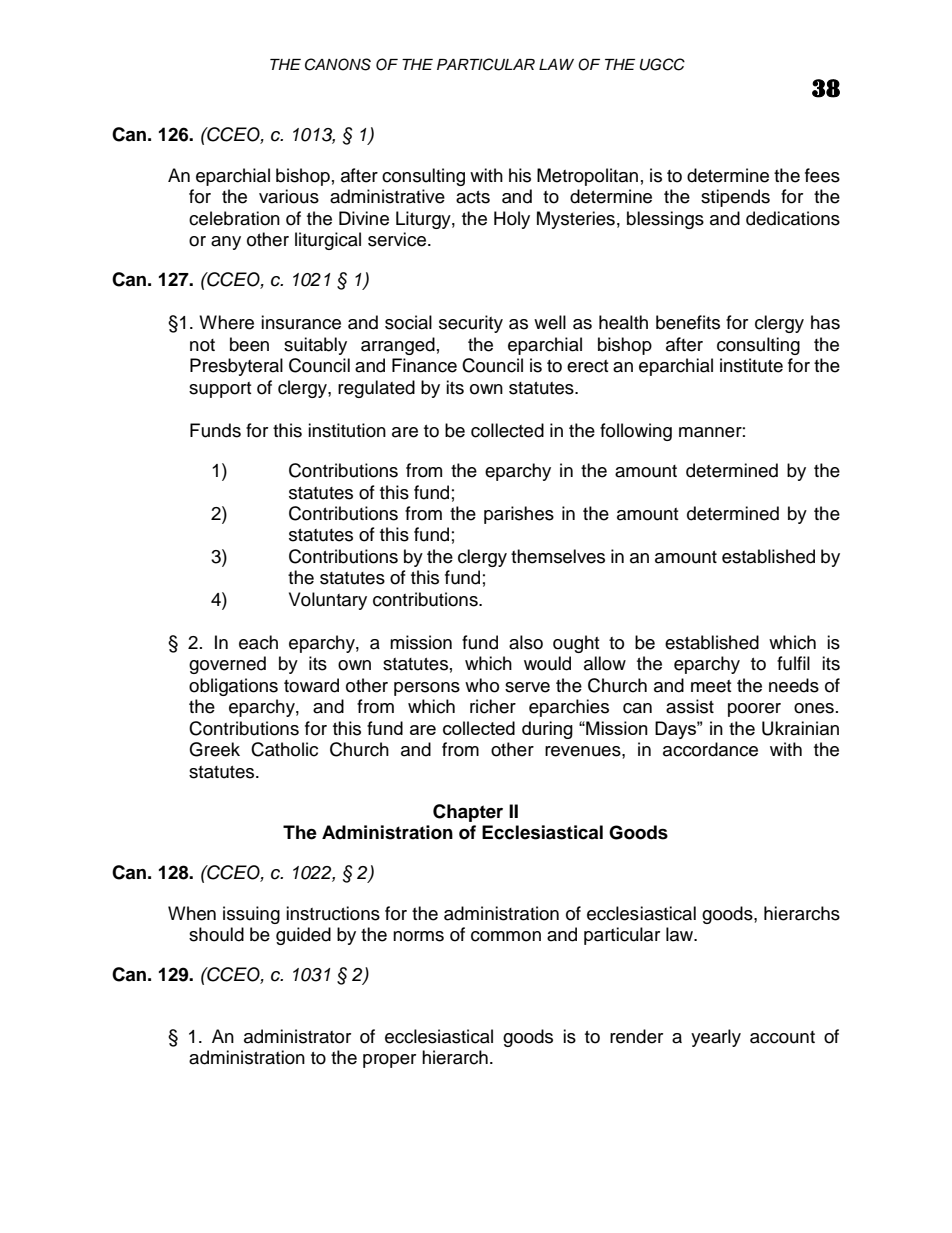 Image resolution: width=952 pixels, height=1233 pixels. Describe the element at coordinates (754, 710) in the screenshot. I see `poorer` at that location.
